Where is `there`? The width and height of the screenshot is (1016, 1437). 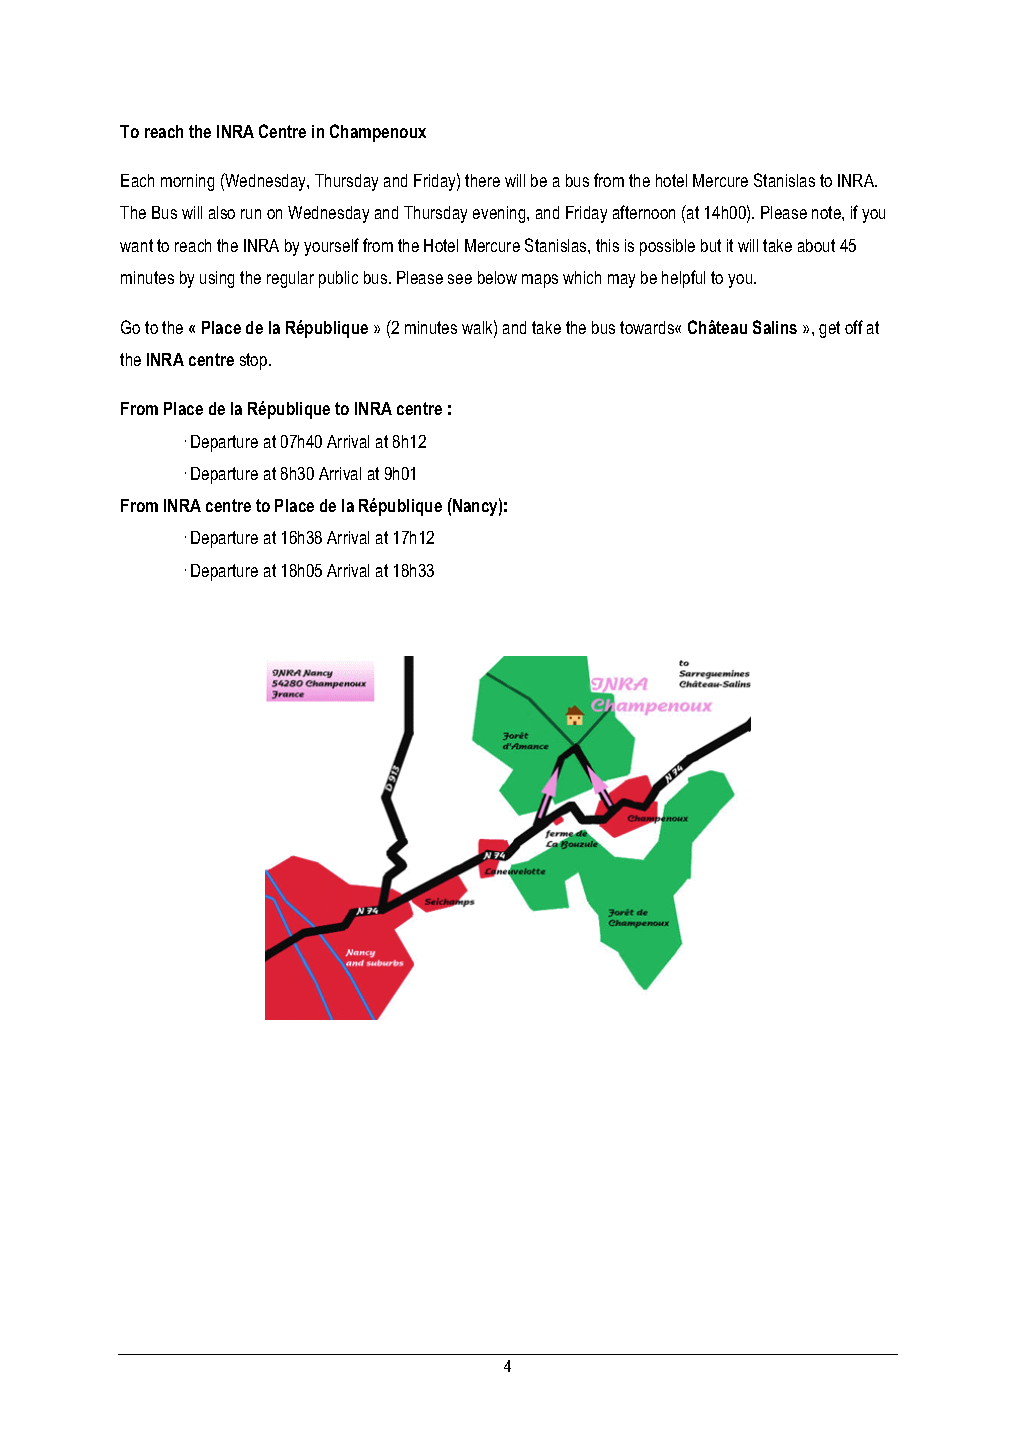
there is located at coordinates (482, 180).
